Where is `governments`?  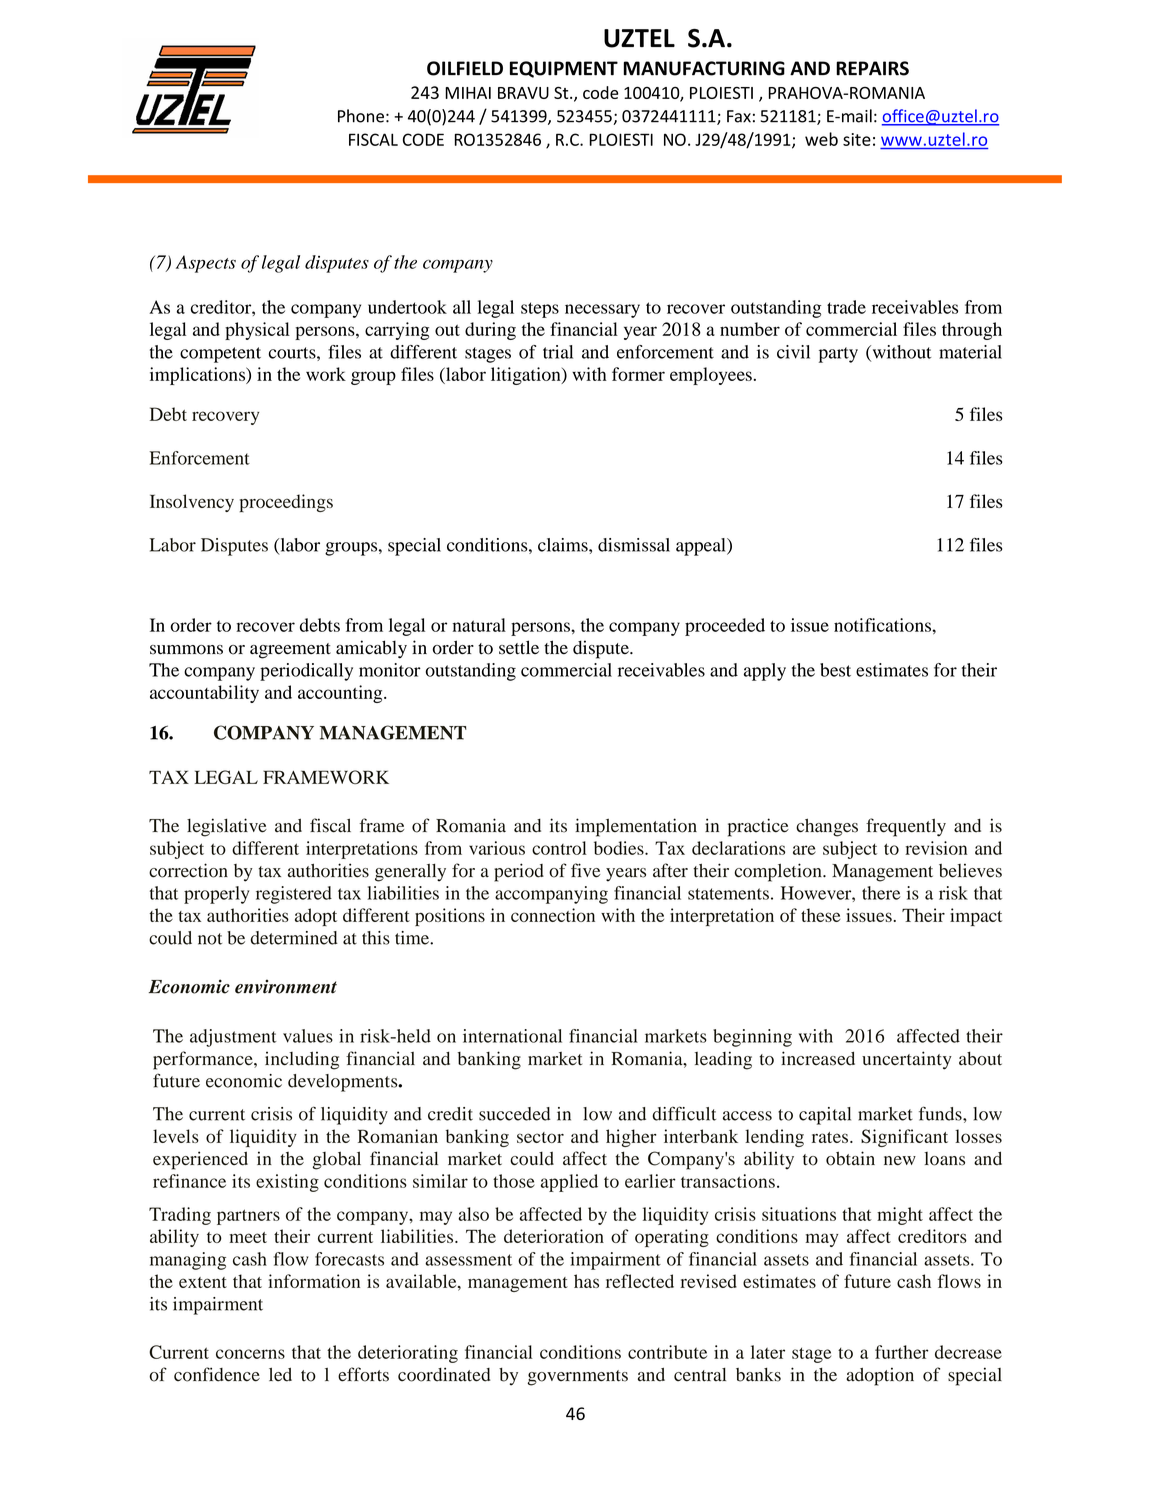 governments is located at coordinates (577, 1378).
